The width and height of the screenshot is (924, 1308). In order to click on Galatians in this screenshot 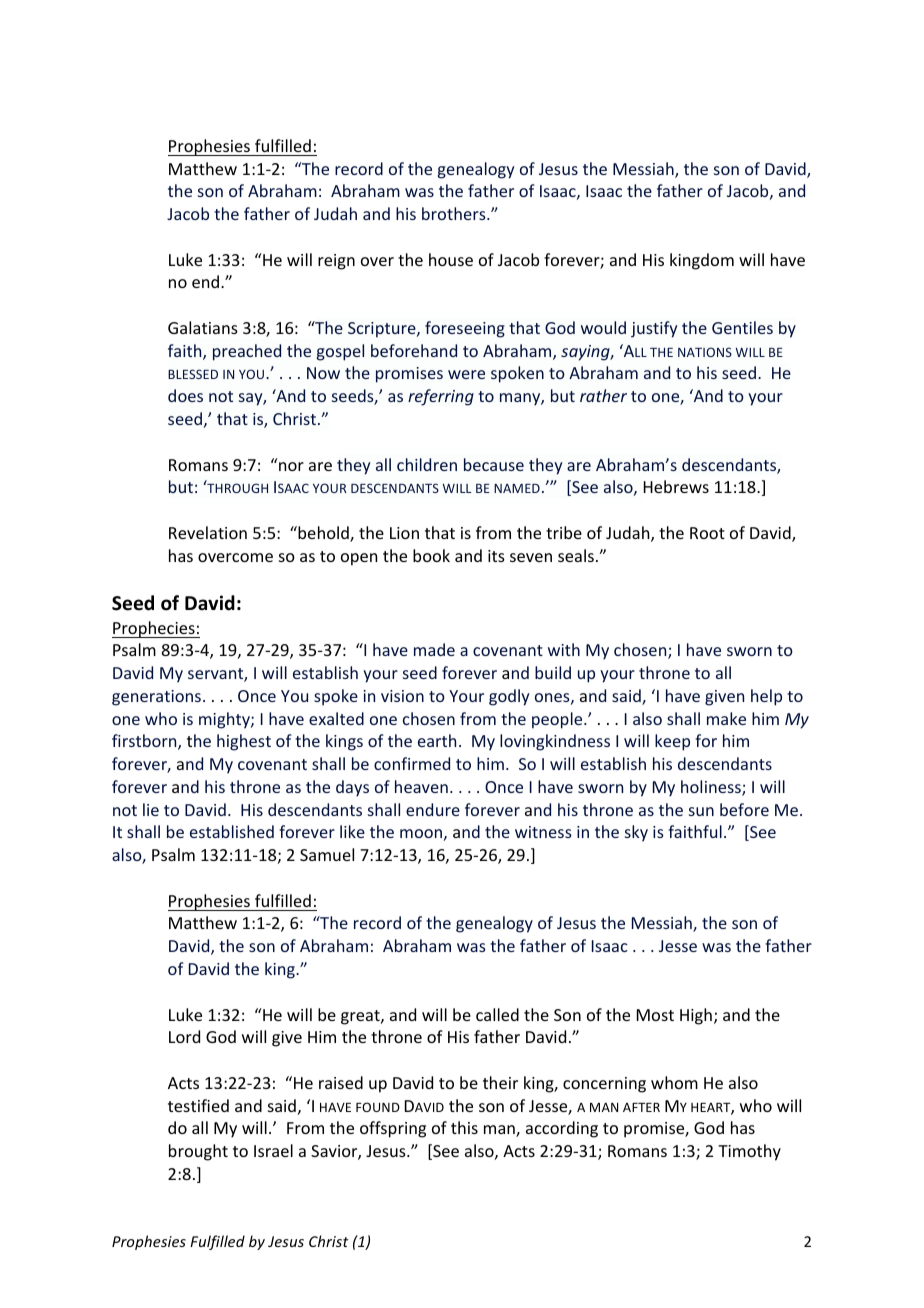, I will do `click(203, 327)`.
